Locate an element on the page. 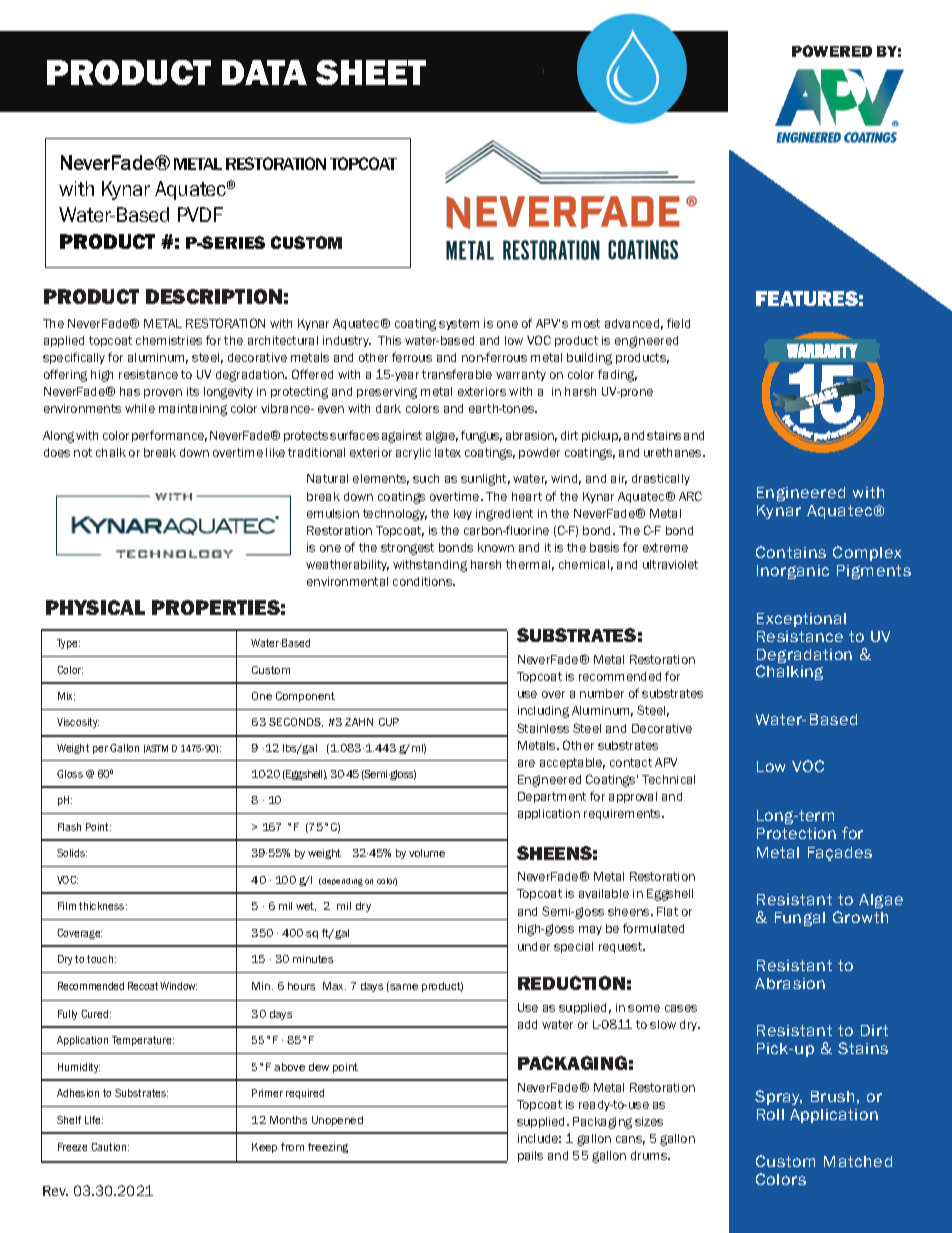  SHEET is located at coordinates (371, 72).
